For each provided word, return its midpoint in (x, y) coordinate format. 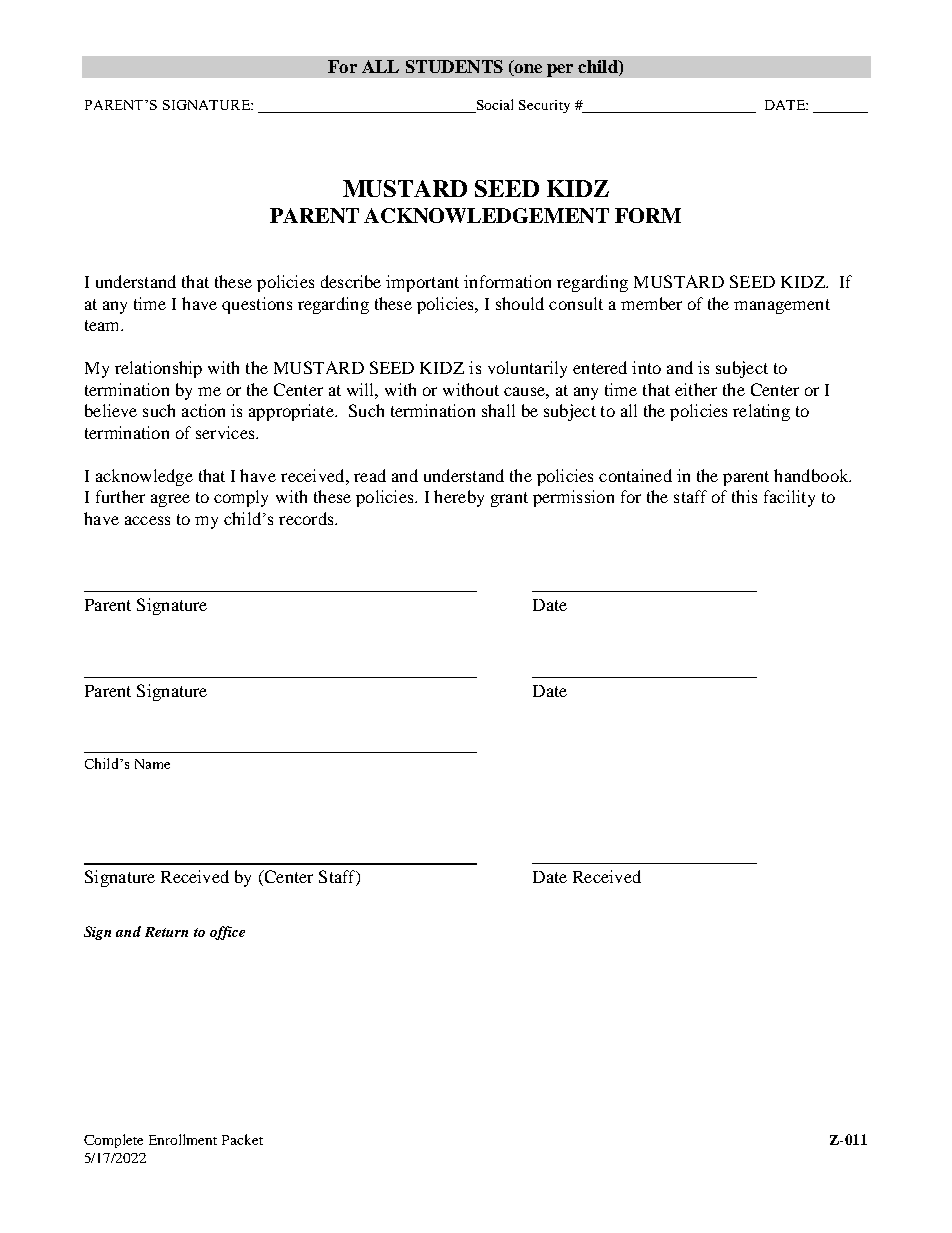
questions (257, 305)
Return (166, 932)
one (527, 70)
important (422, 283)
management (782, 306)
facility (789, 498)
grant (509, 499)
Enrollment (183, 1139)
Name (152, 764)
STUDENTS (454, 66)
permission (573, 498)
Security (544, 106)
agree (170, 500)
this (744, 496)
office (227, 933)
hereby (459, 498)
